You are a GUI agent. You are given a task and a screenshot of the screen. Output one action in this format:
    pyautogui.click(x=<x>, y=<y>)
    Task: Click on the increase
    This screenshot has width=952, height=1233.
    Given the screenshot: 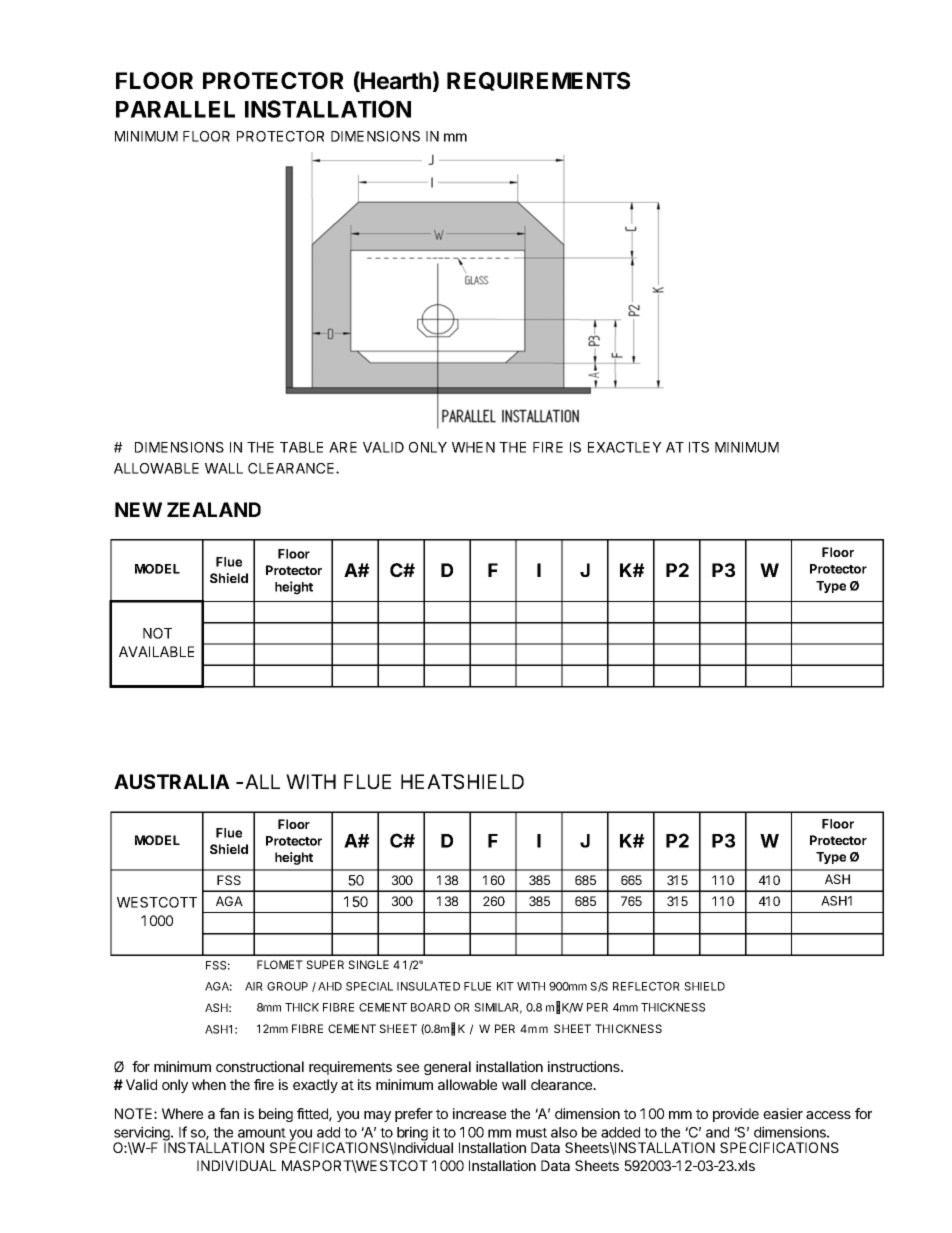 What is the action you would take?
    pyautogui.click(x=479, y=1113)
